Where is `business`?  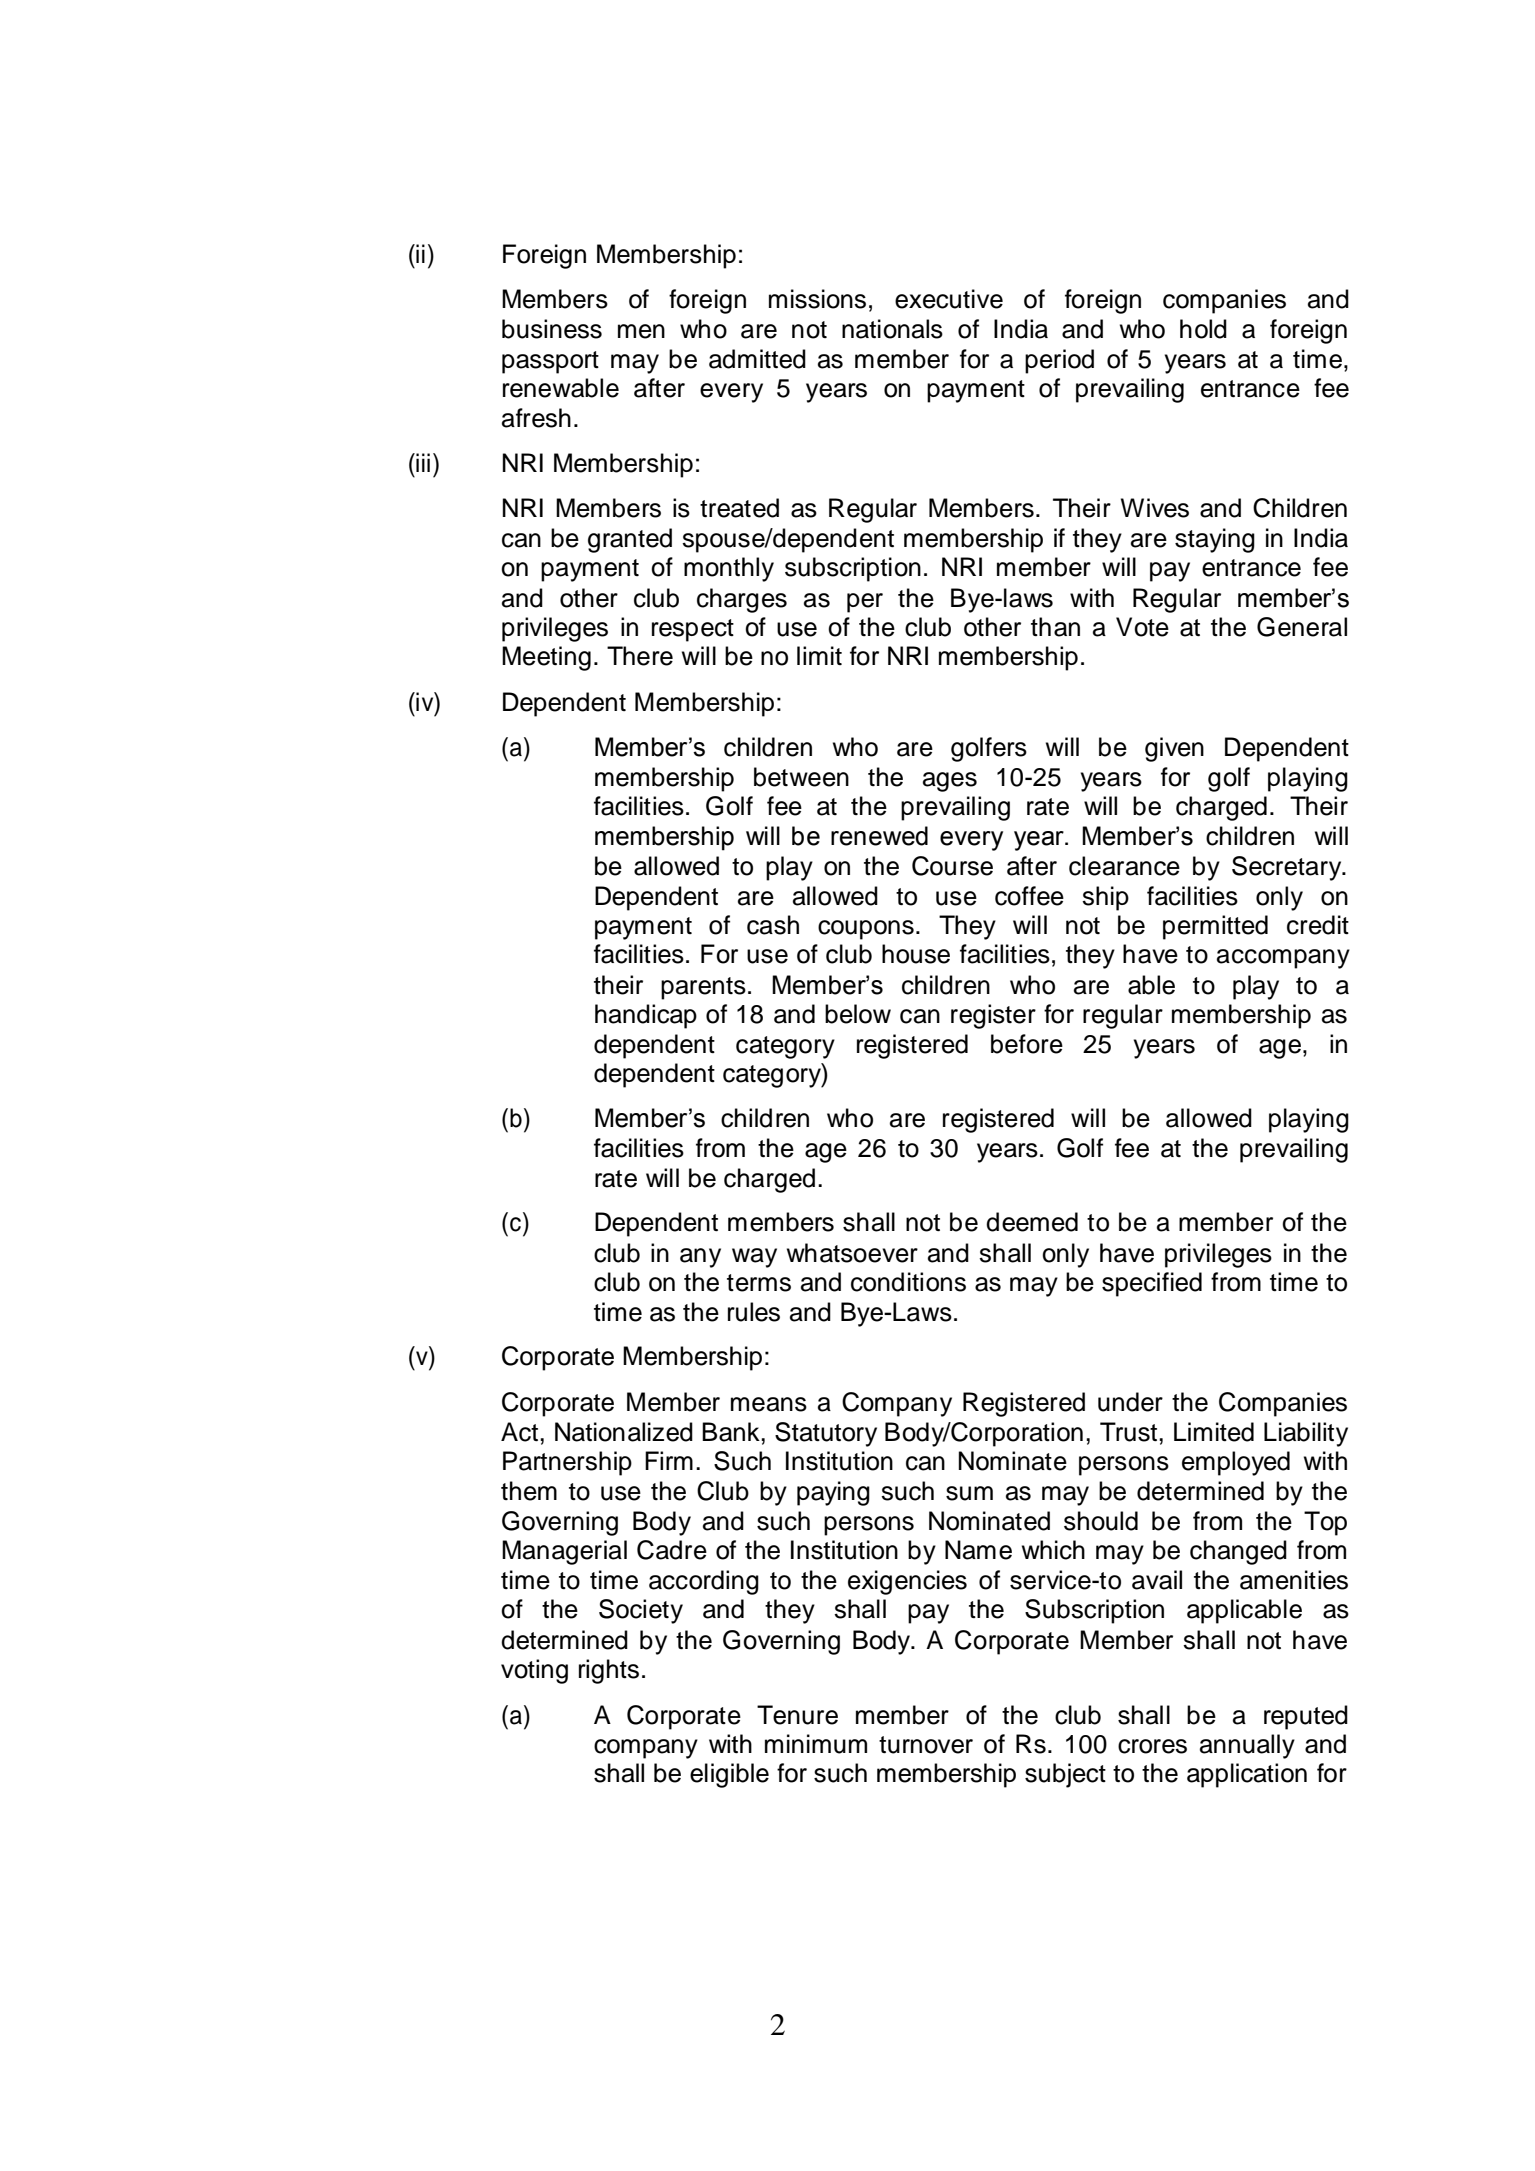 business is located at coordinates (552, 329).
